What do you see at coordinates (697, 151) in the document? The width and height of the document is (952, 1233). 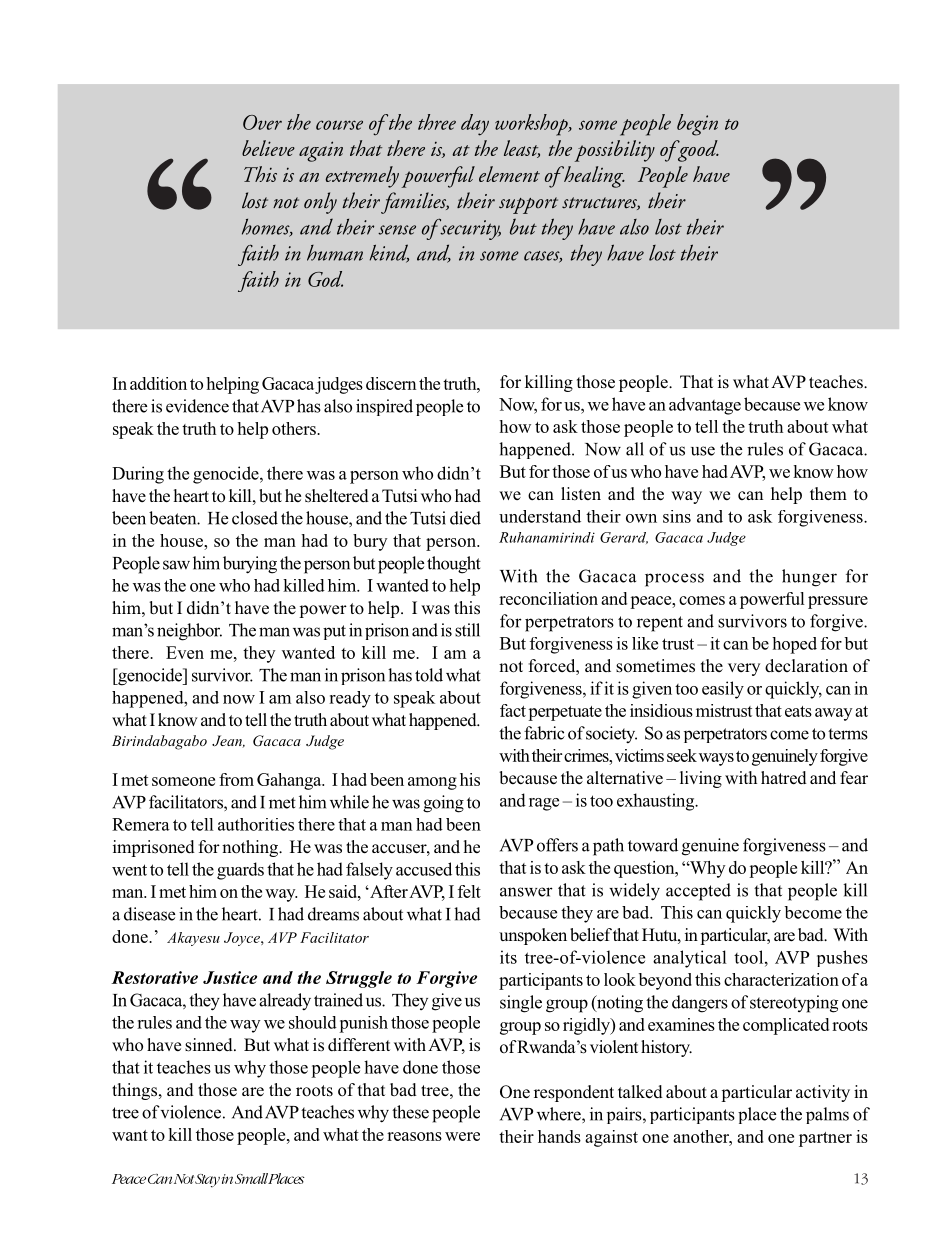 I see `good` at bounding box center [697, 151].
